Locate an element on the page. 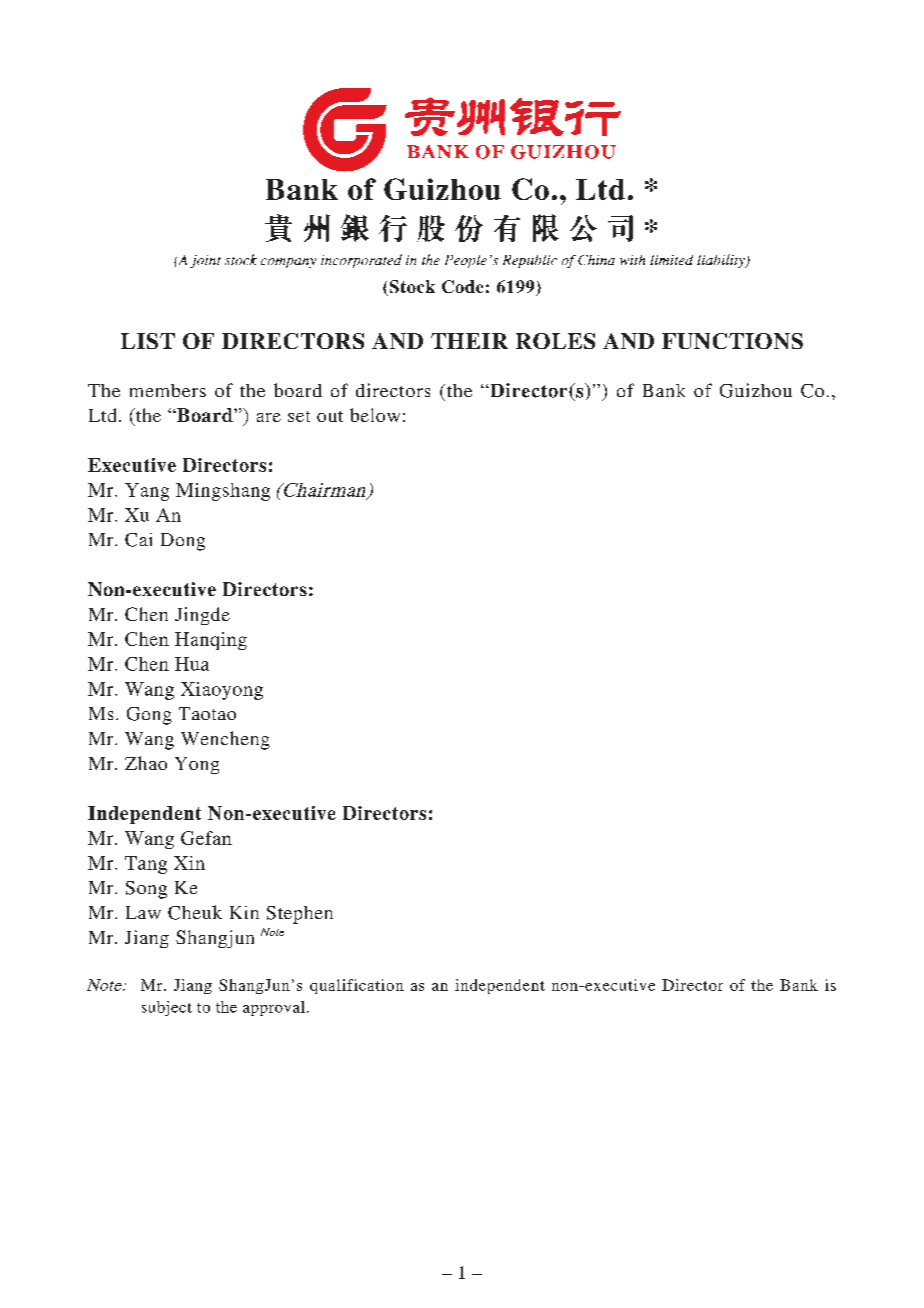 The image size is (924, 1308). Dong is located at coordinates (183, 542).
